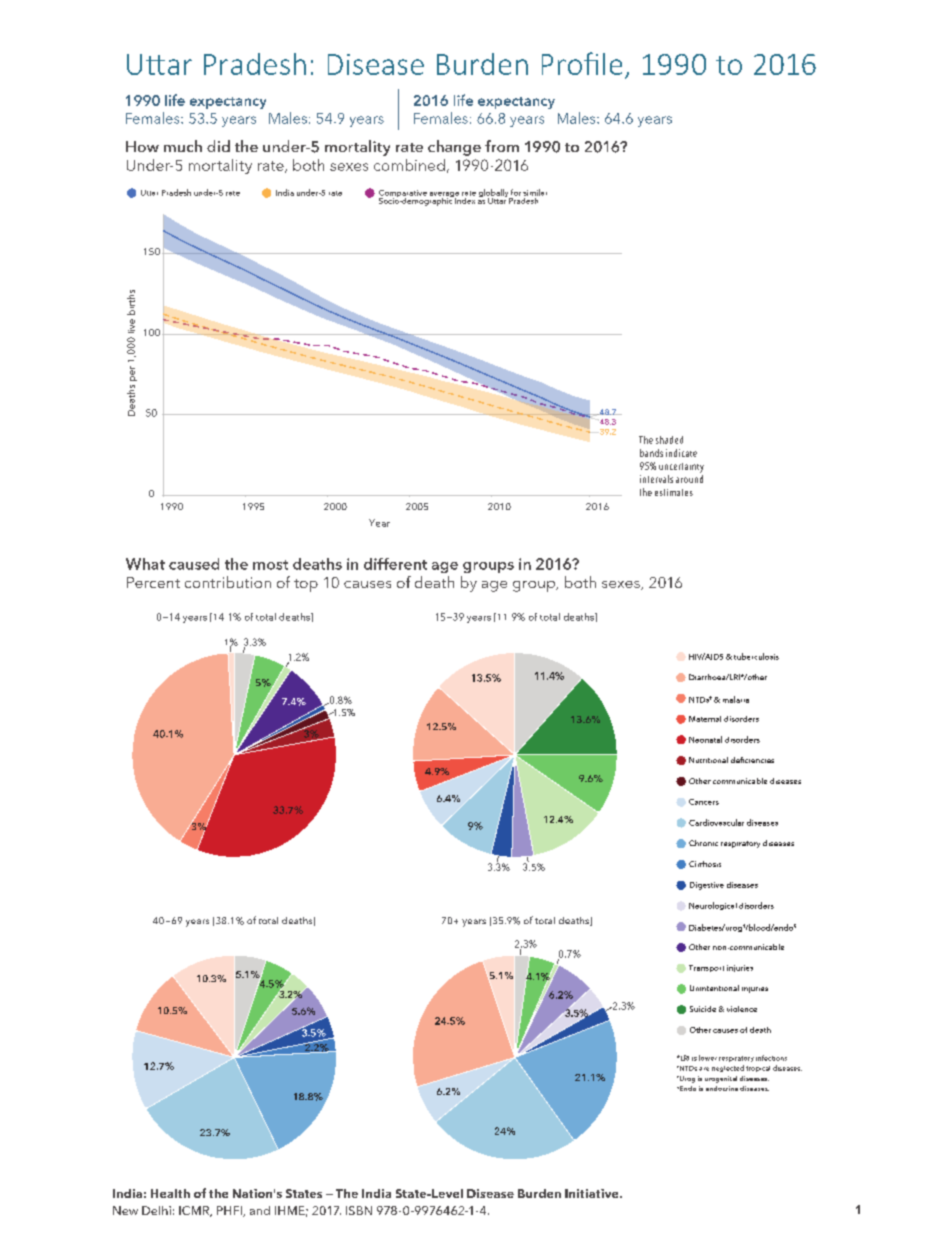 This screenshot has width=952, height=1233. I want to click on Cancers, so click(704, 802).
